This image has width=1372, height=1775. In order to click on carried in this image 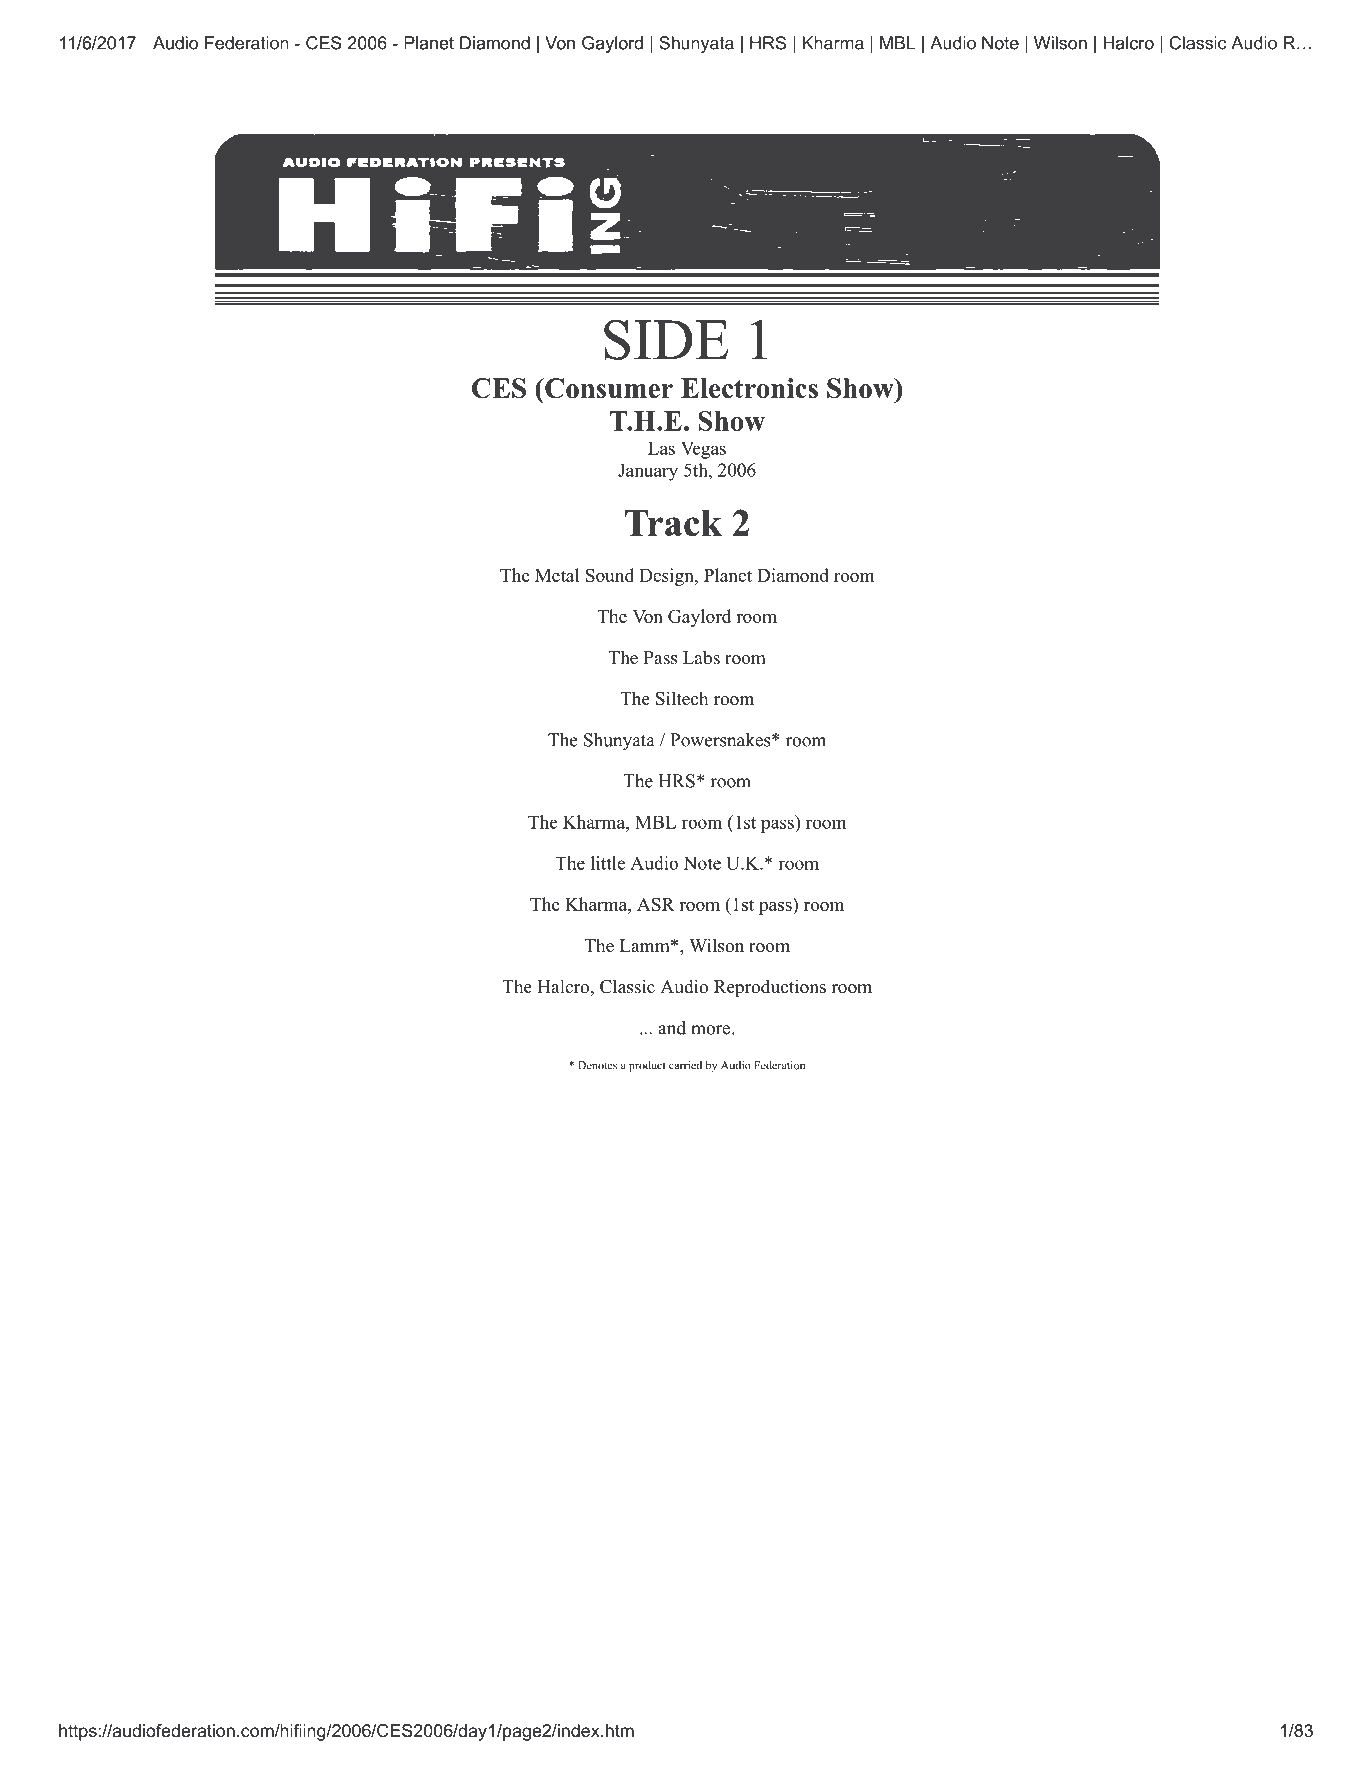, I will do `click(685, 1065)`.
